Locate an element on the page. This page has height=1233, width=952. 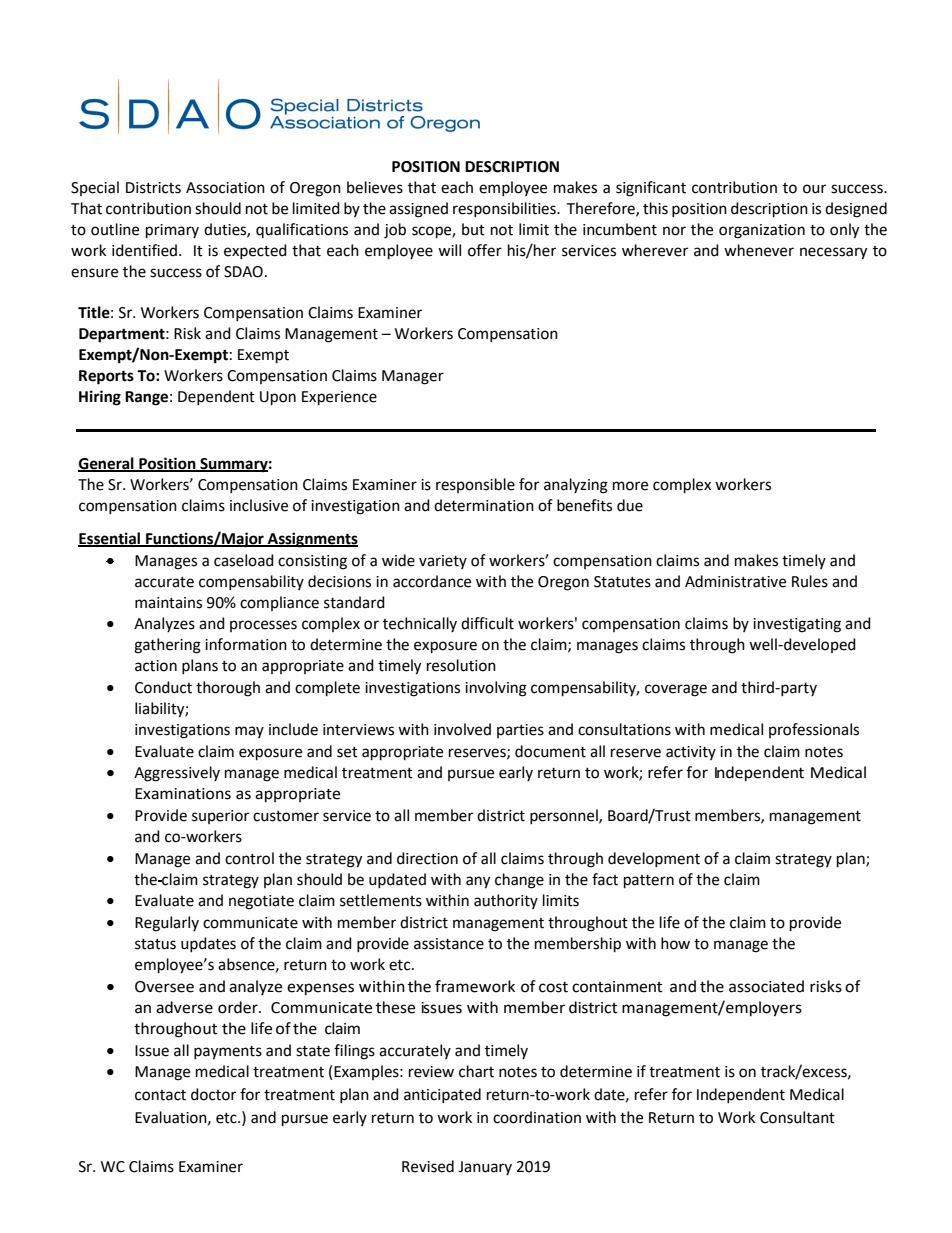
organization is located at coordinates (762, 231).
